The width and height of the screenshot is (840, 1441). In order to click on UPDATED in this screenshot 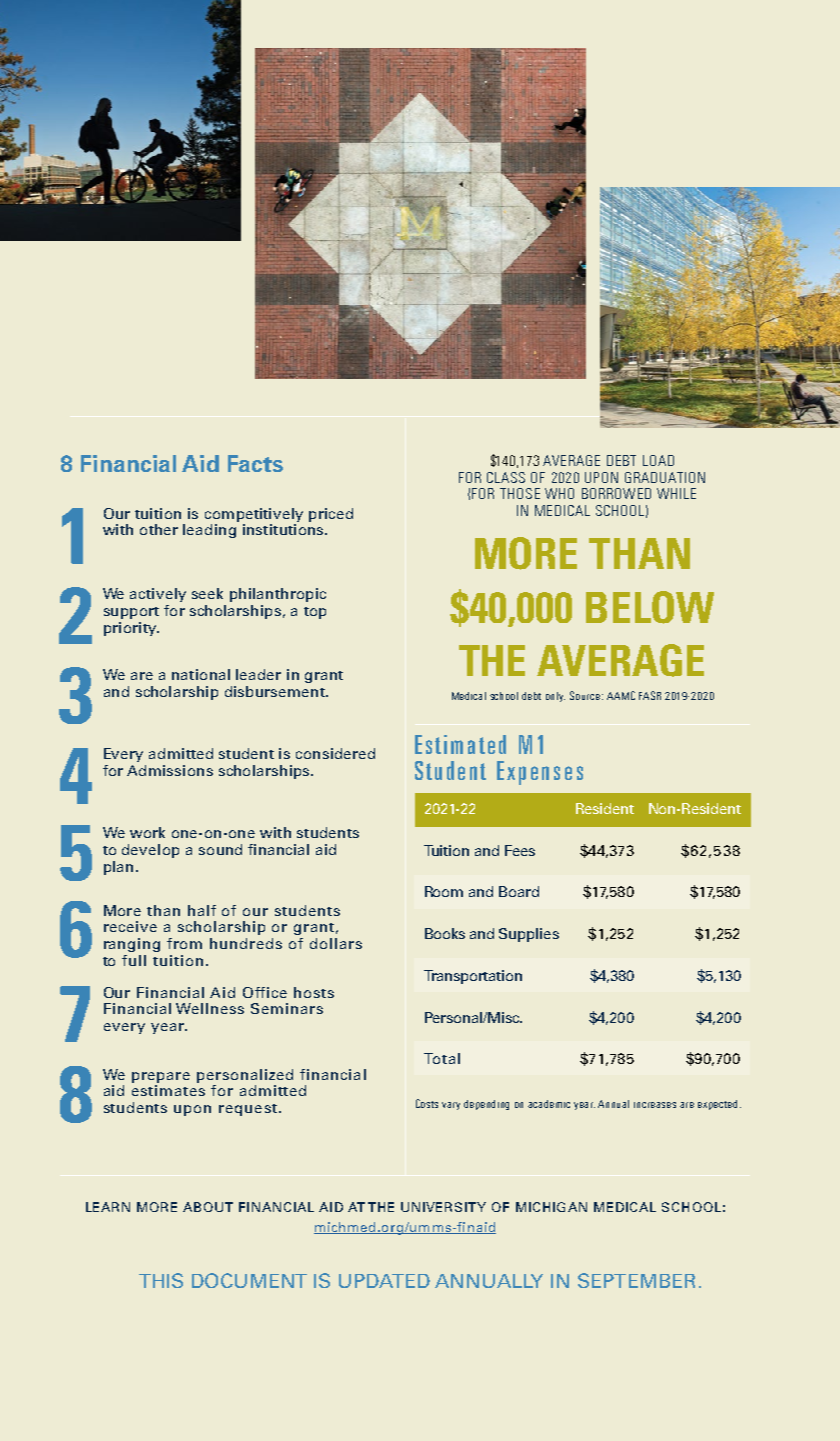, I will do `click(384, 1281)`.
